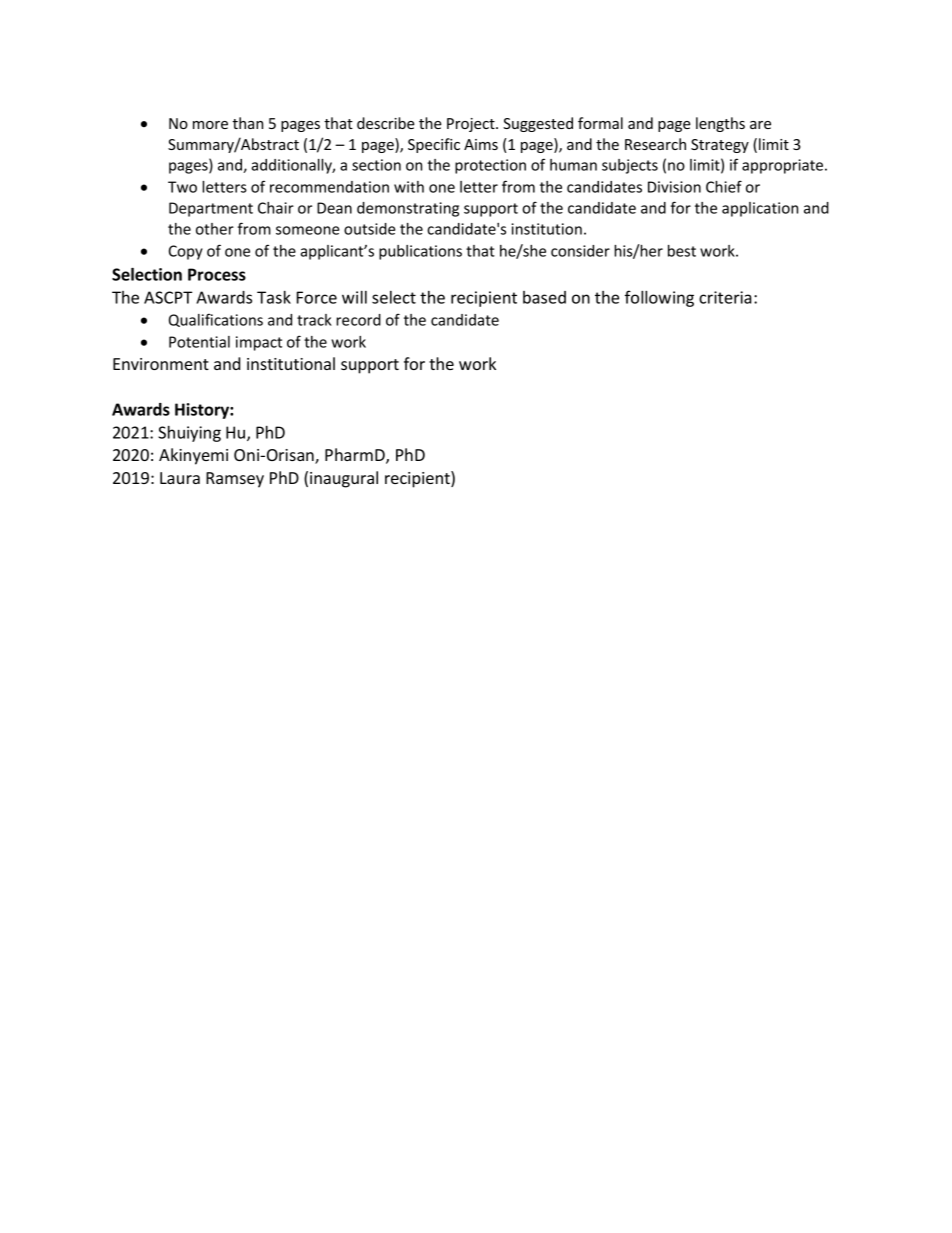 The width and height of the screenshot is (952, 1233). I want to click on based, so click(544, 297).
